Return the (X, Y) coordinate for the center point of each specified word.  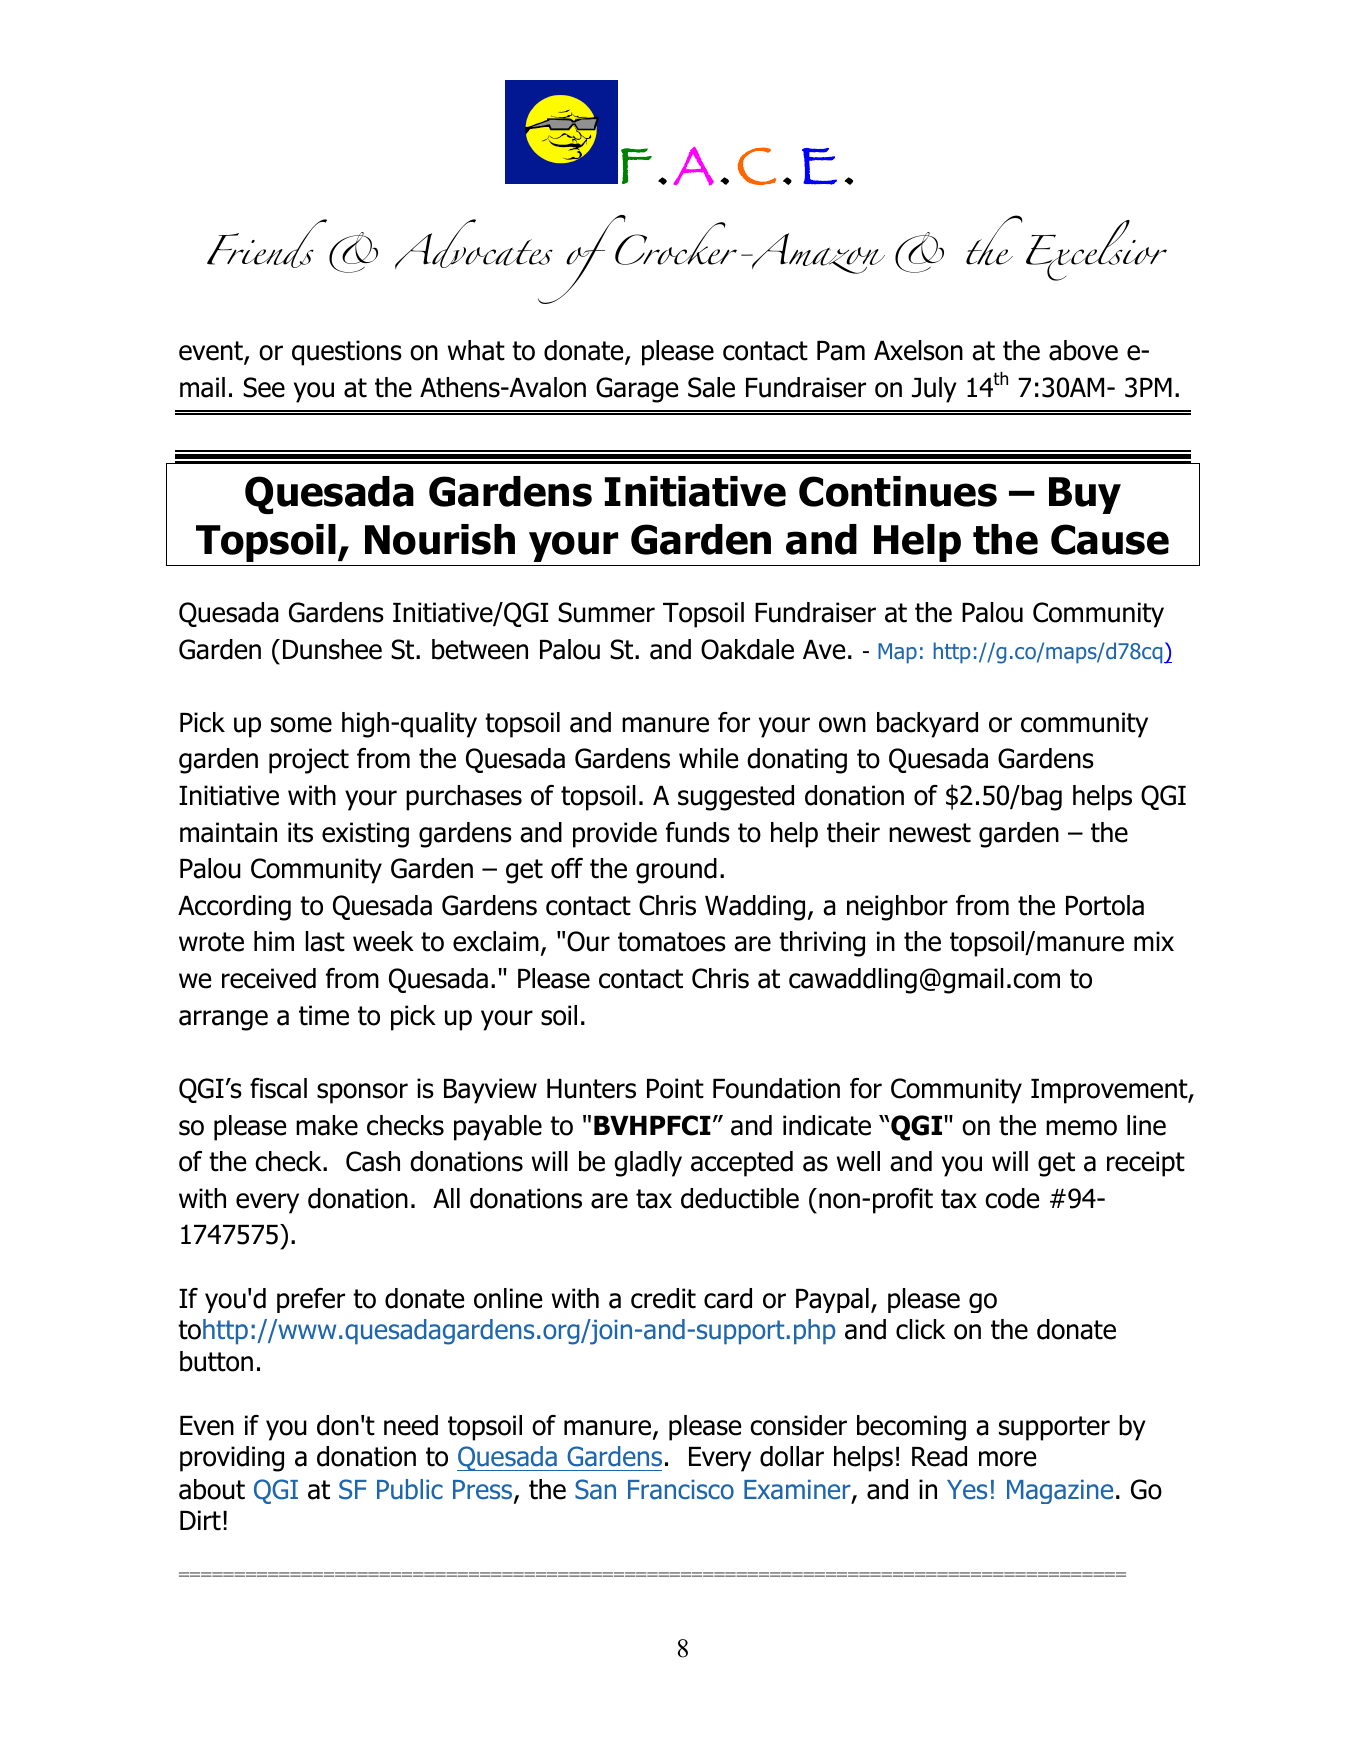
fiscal (278, 1088)
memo (1081, 1128)
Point (675, 1088)
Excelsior (1096, 250)
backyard (927, 725)
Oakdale (747, 649)
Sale (711, 387)
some (301, 725)
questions (347, 353)
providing (232, 1459)
